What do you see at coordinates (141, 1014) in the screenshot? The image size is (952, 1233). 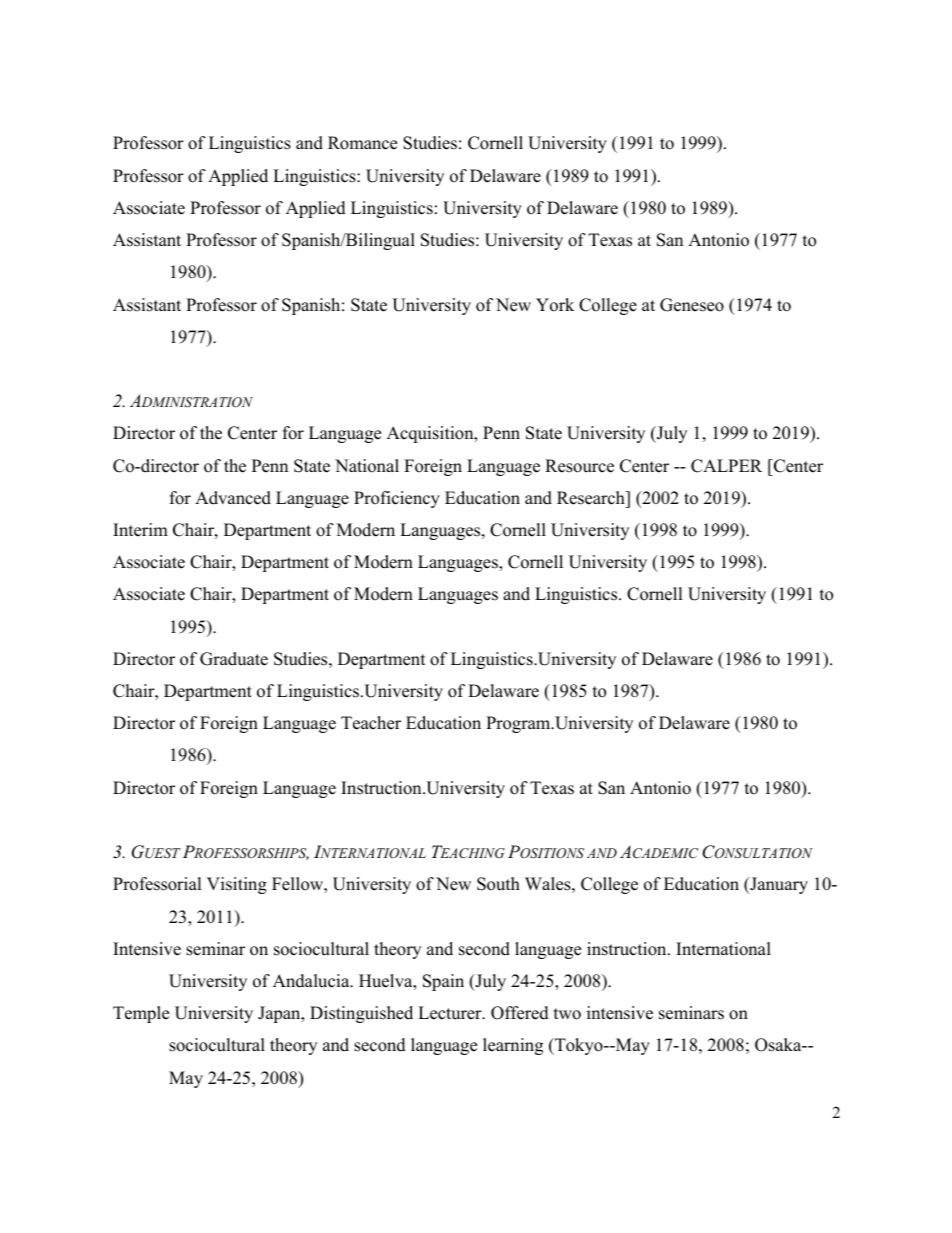 I see `Temple` at bounding box center [141, 1014].
